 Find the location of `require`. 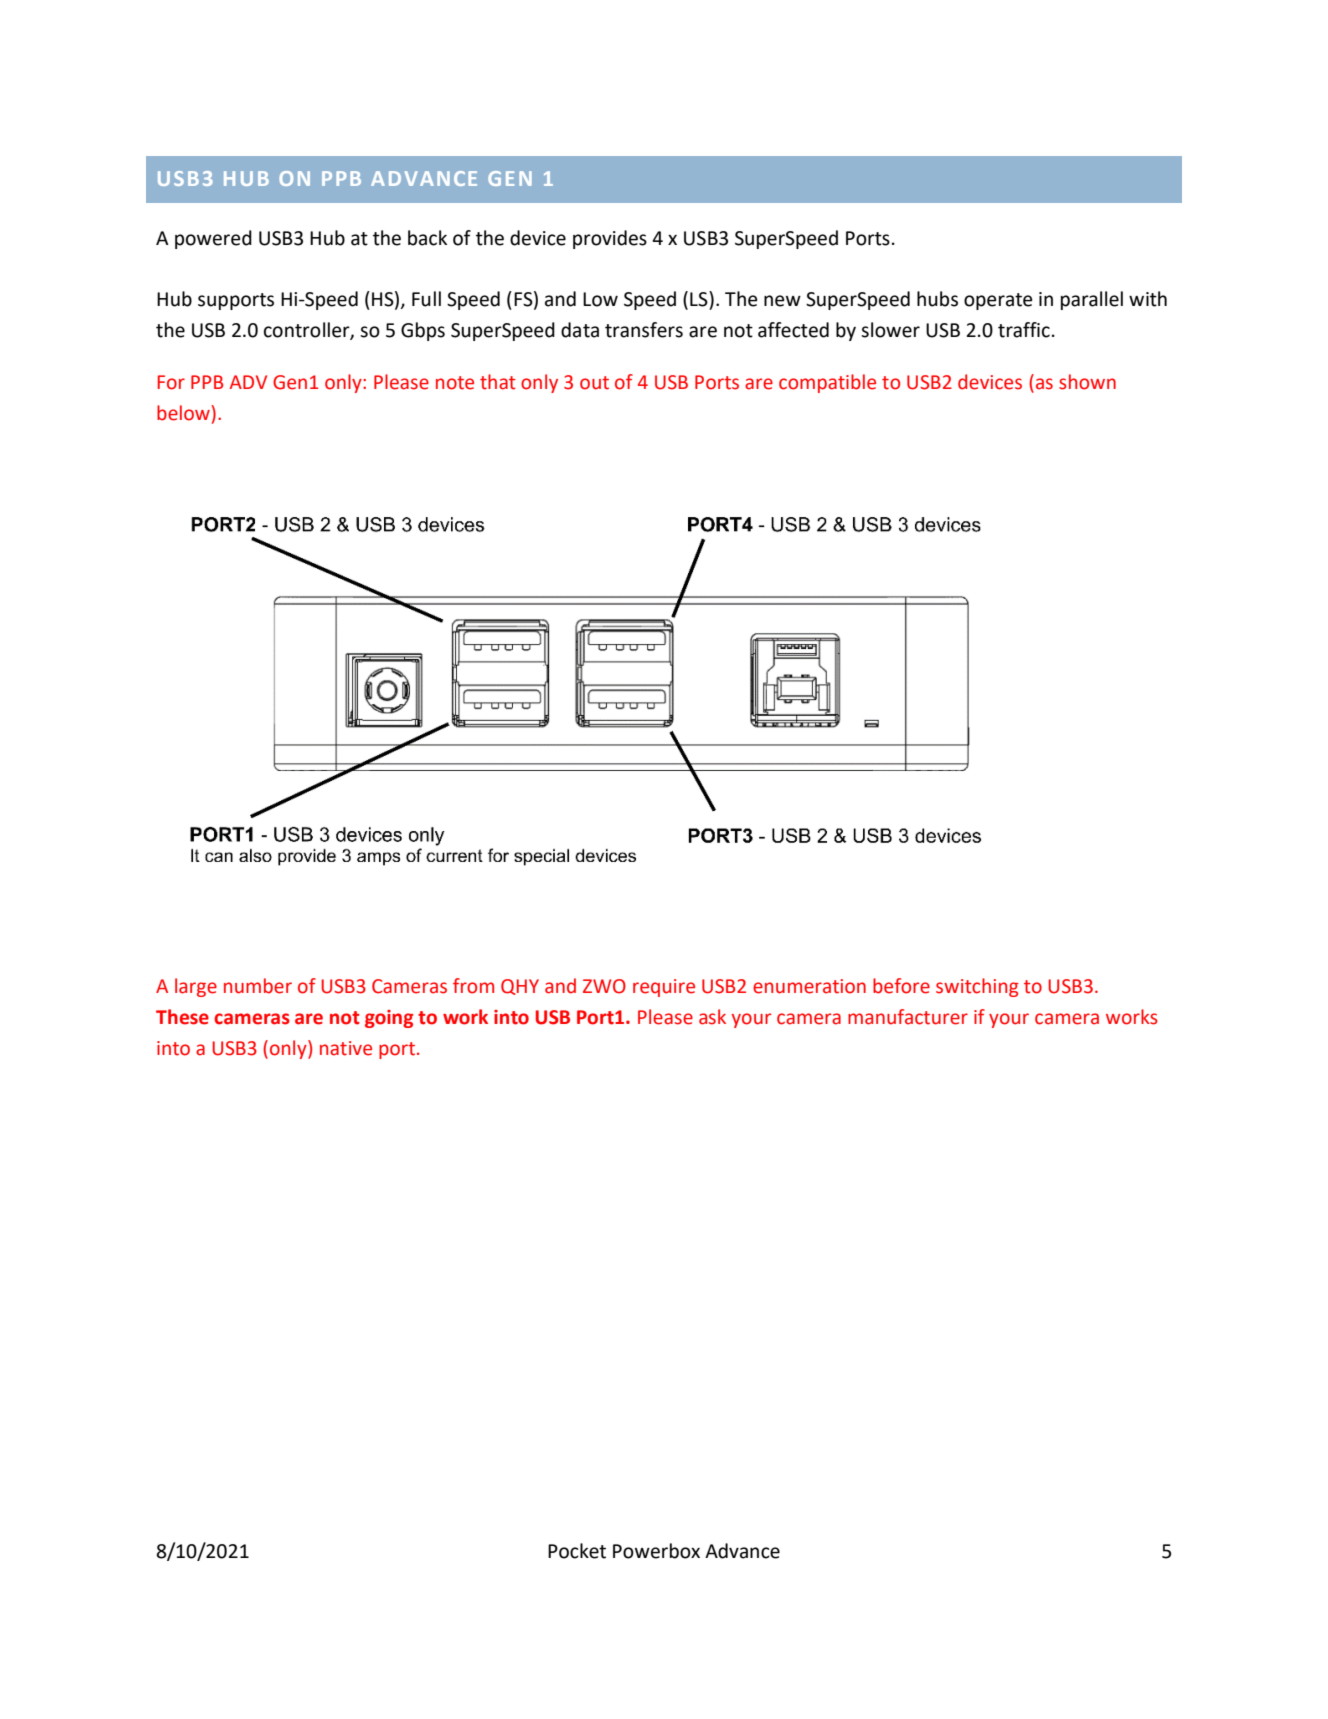

require is located at coordinates (664, 988).
